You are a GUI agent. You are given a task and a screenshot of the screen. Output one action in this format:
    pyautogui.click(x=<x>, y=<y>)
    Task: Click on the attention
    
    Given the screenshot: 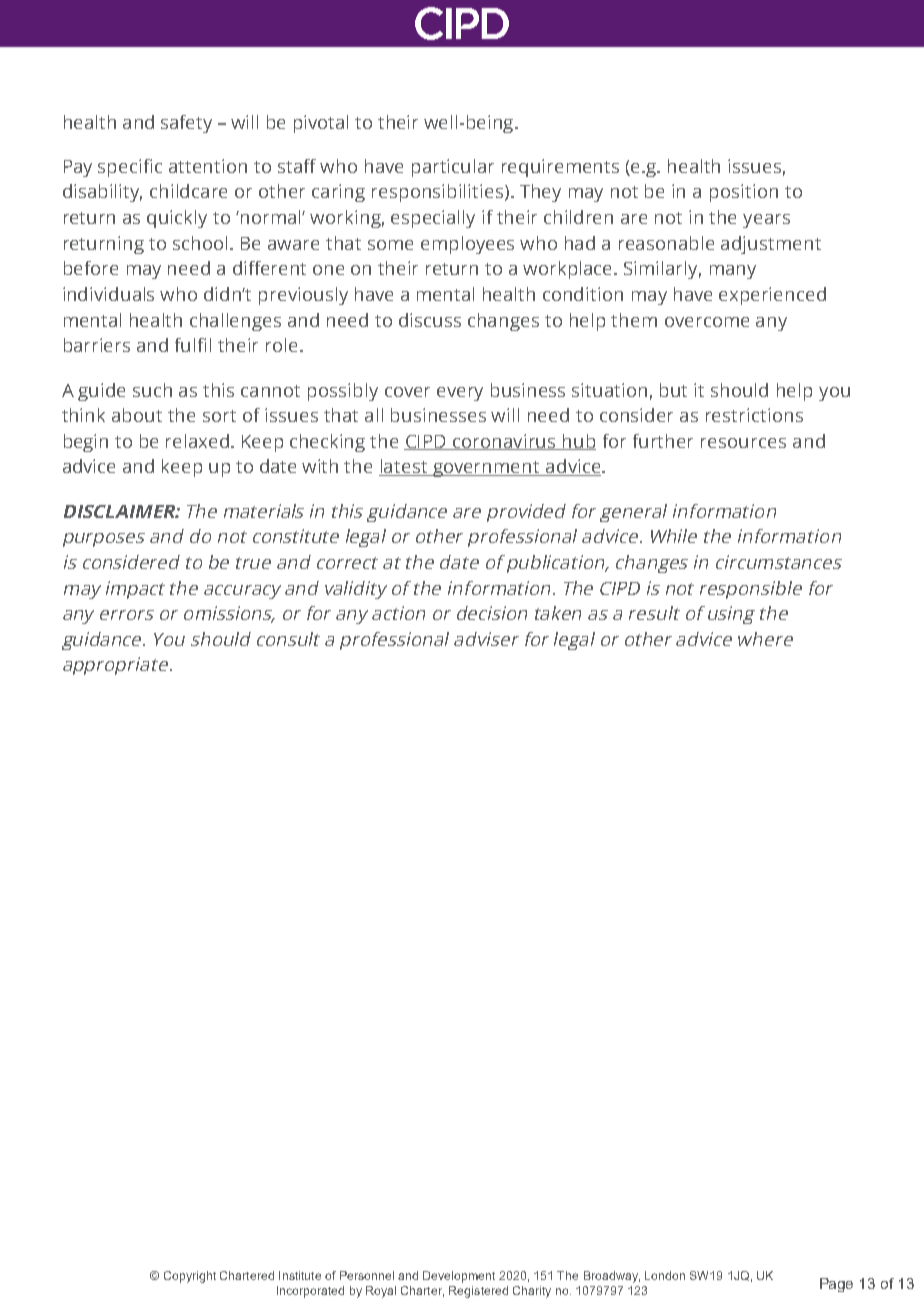 What is the action you would take?
    pyautogui.click(x=208, y=166)
